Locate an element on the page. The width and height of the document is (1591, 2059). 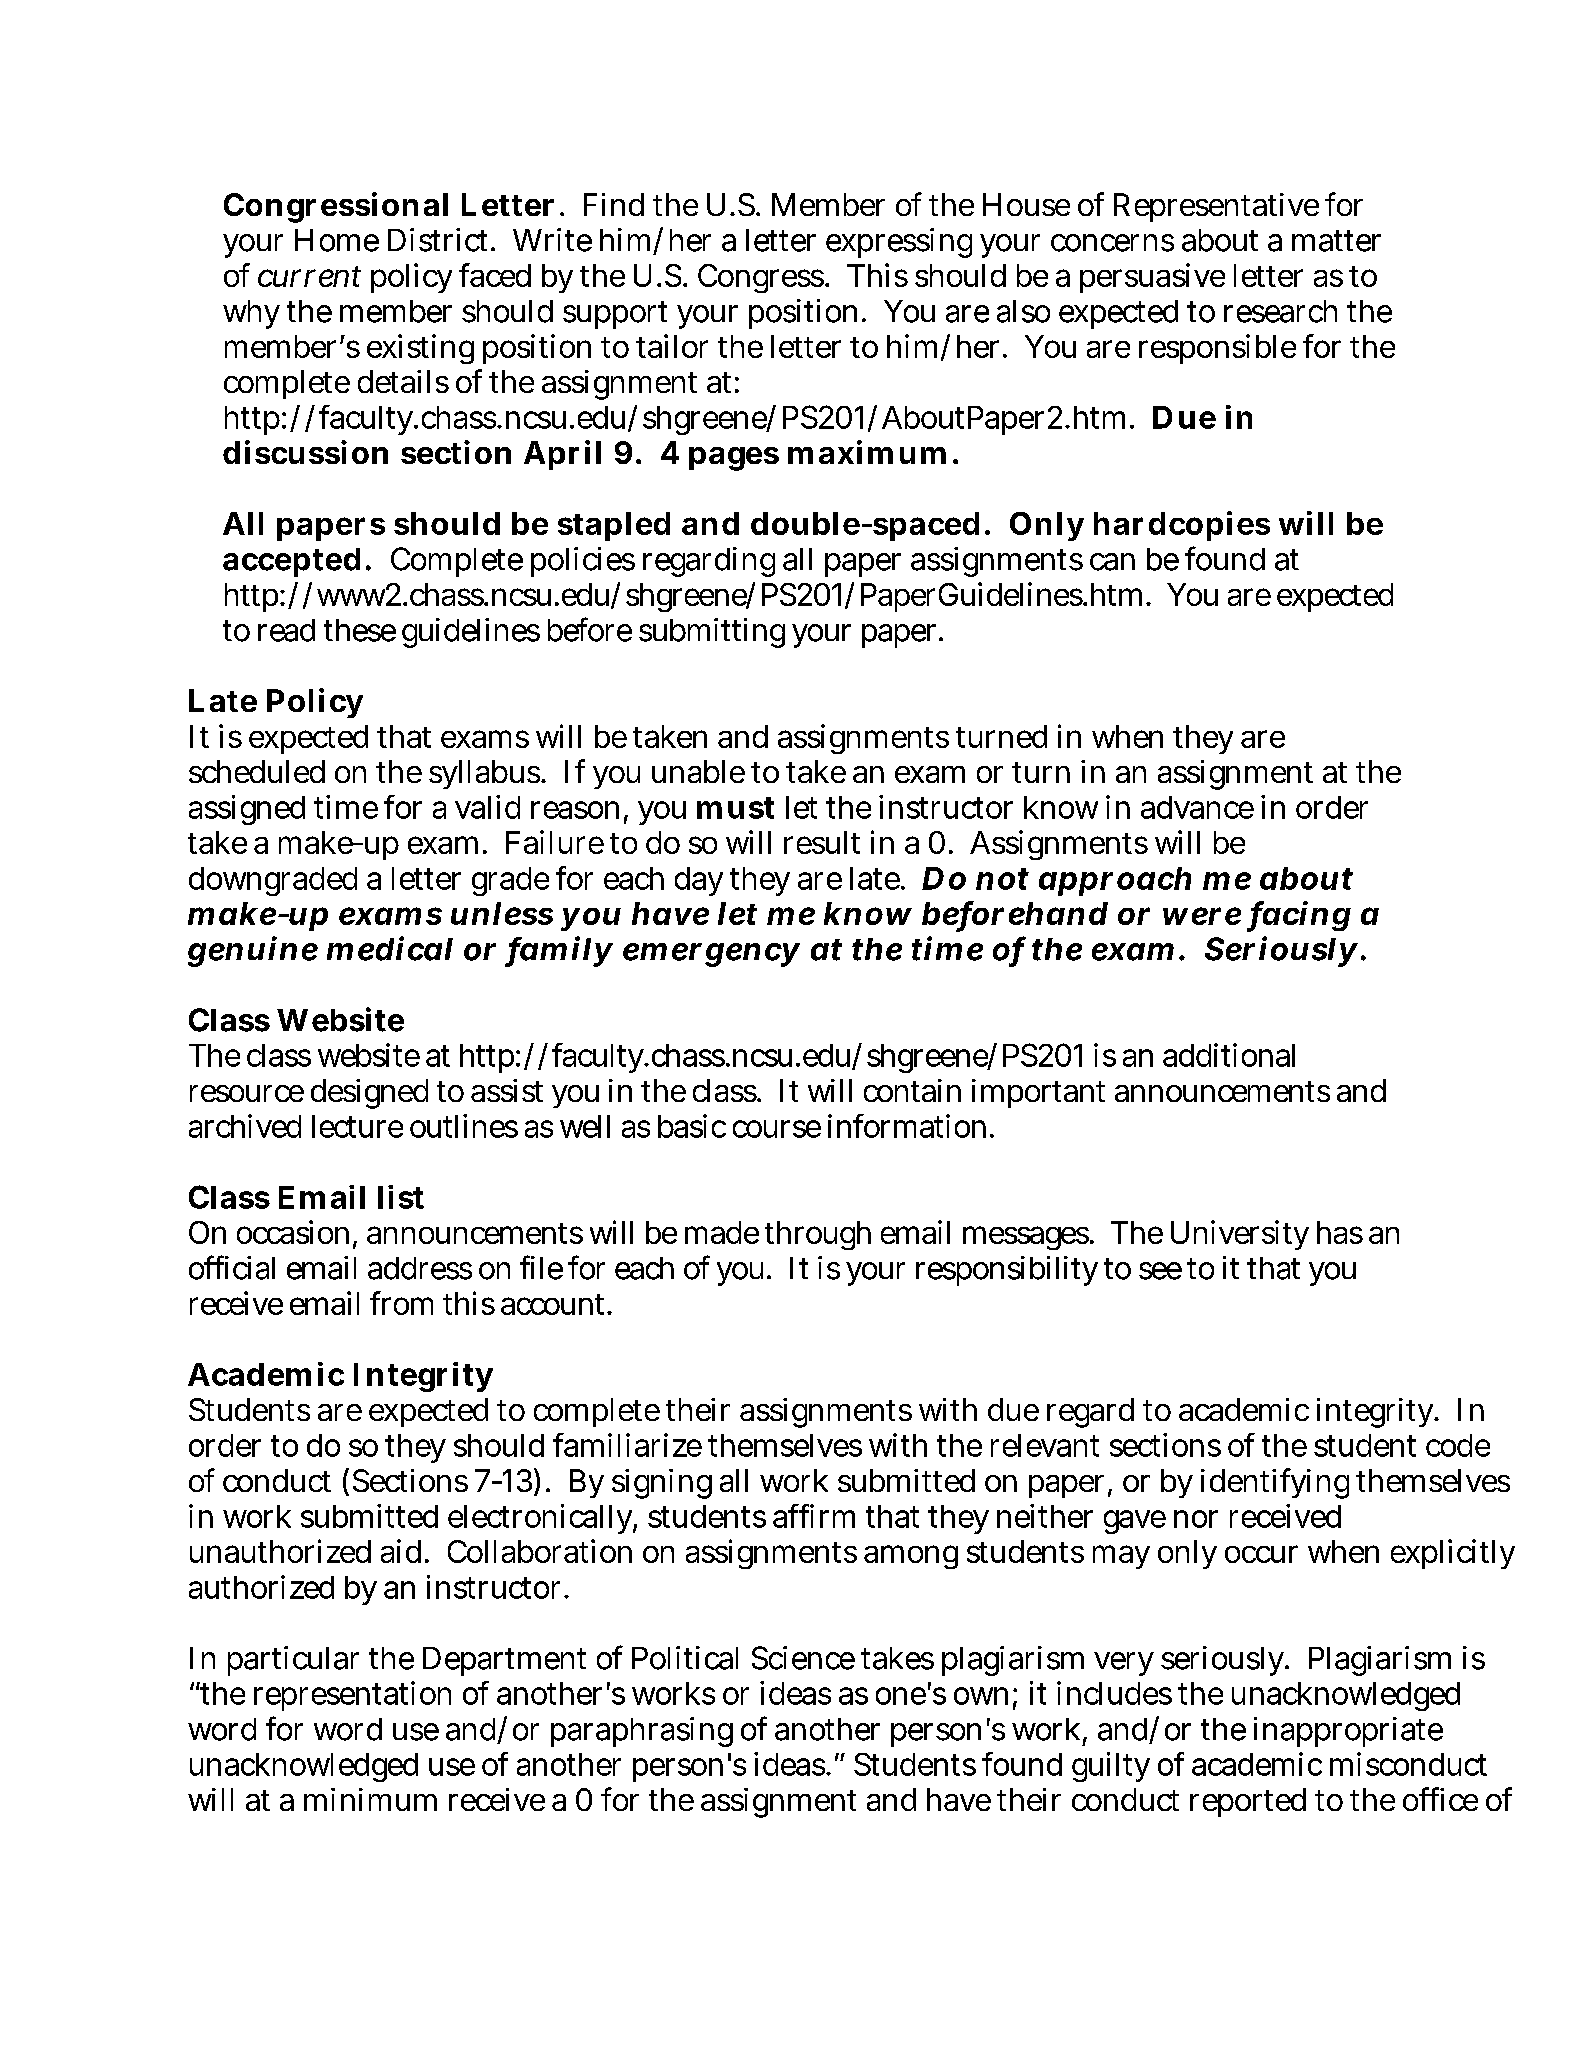
University is located at coordinates (1240, 1235).
